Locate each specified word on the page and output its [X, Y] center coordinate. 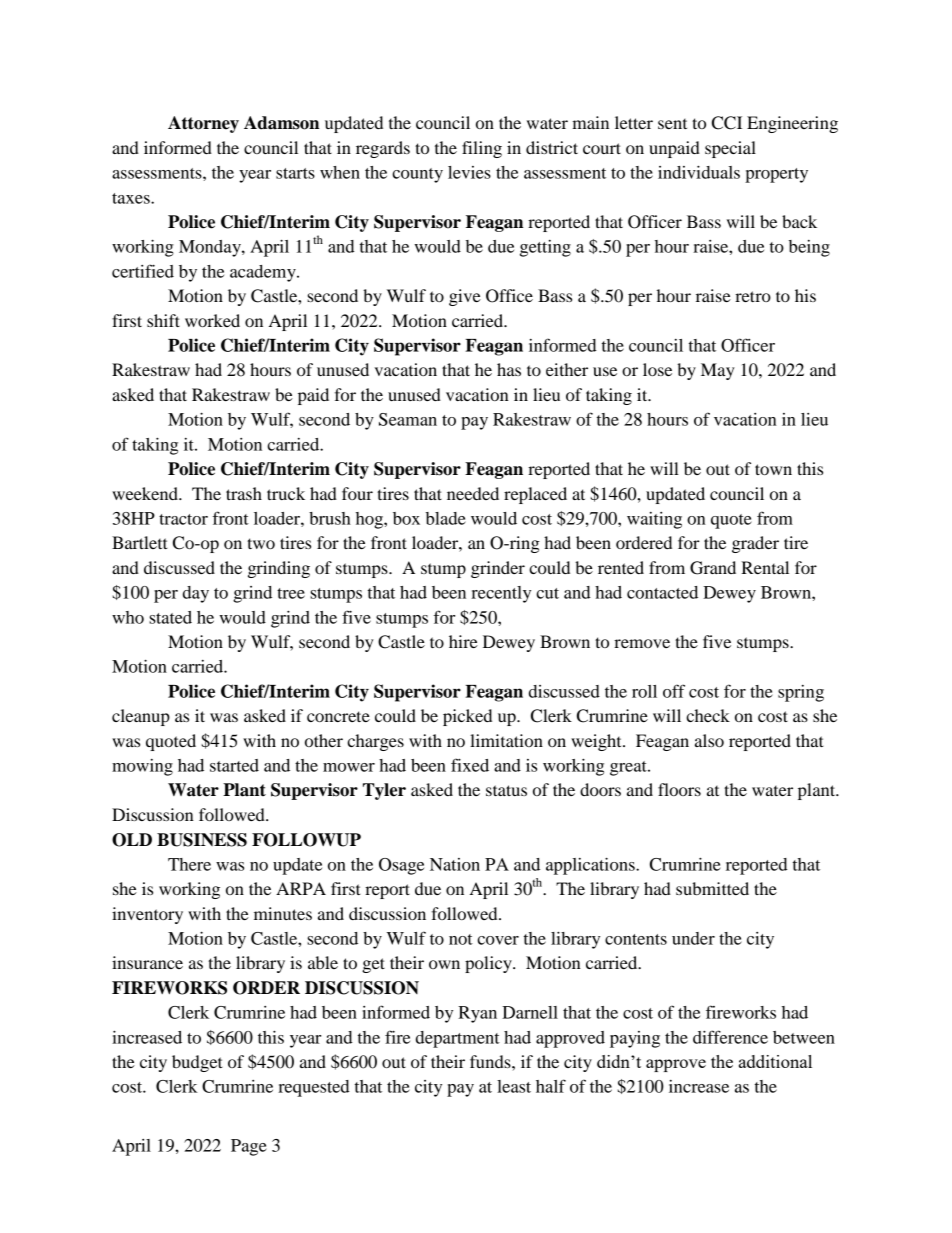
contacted [662, 592]
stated [170, 617]
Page [249, 1147]
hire [463, 641]
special [730, 149]
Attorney [203, 124]
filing [482, 149]
